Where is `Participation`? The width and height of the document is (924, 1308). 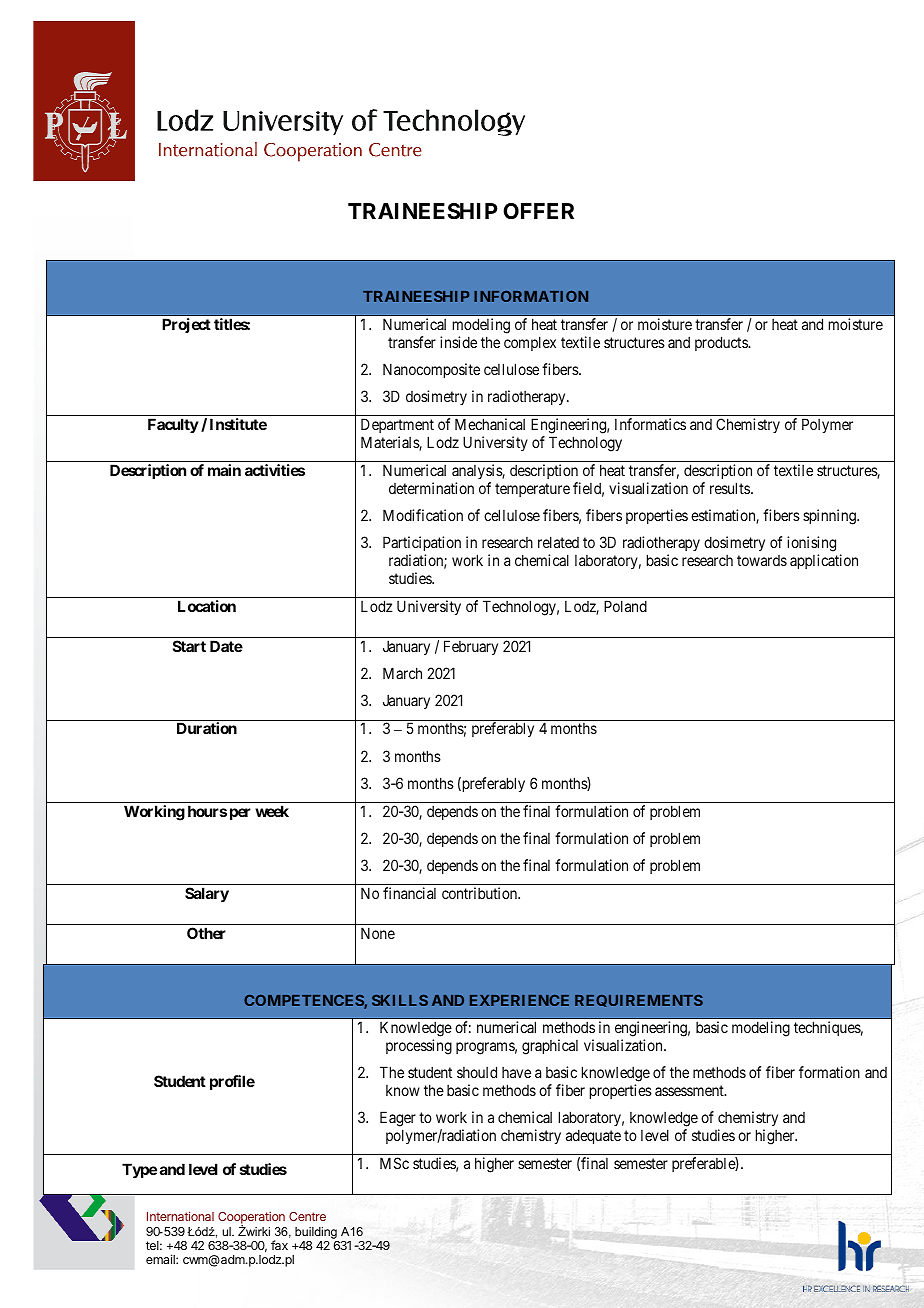 Participation is located at coordinates (422, 545).
